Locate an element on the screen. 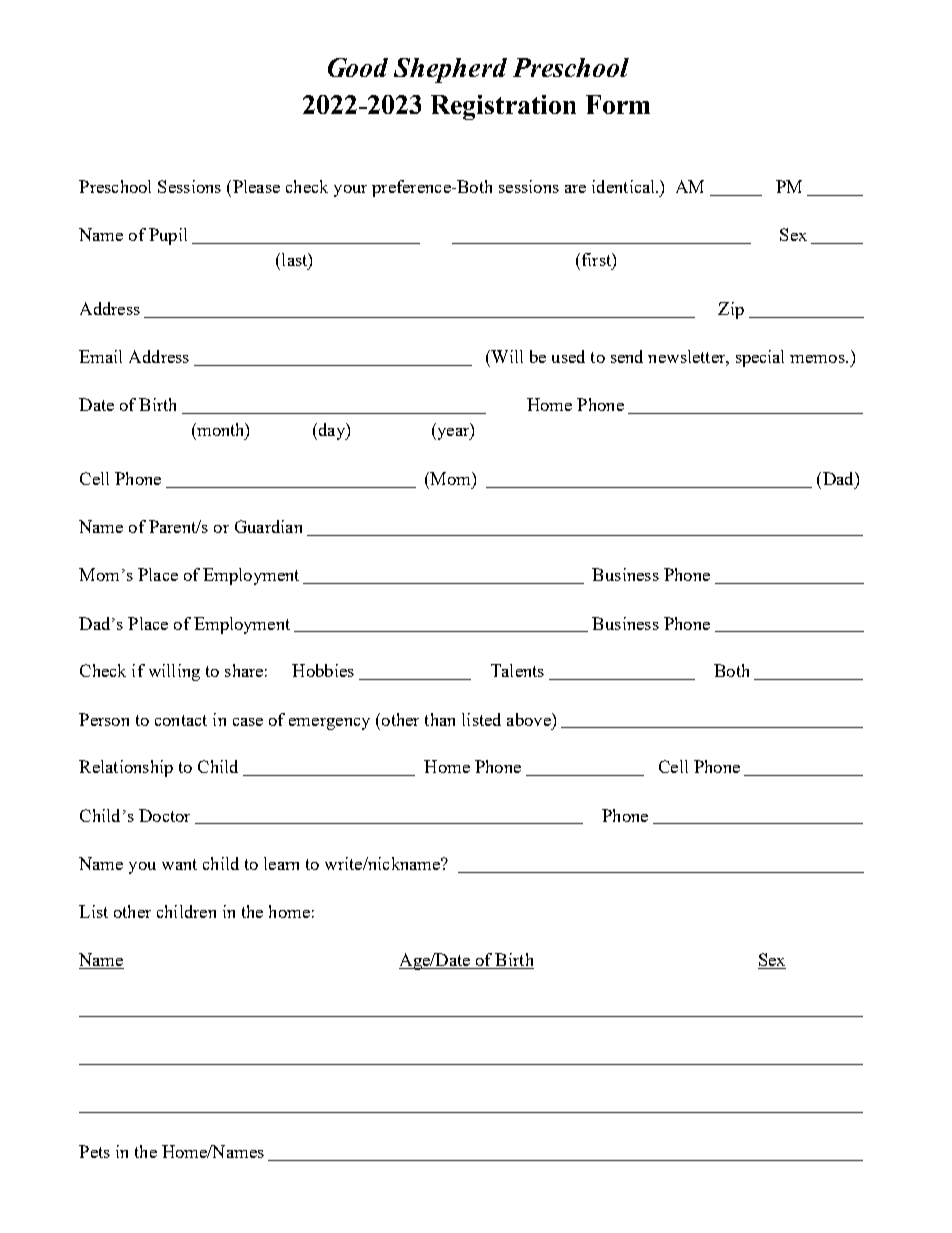 The image size is (952, 1233). Pets is located at coordinates (94, 1151).
